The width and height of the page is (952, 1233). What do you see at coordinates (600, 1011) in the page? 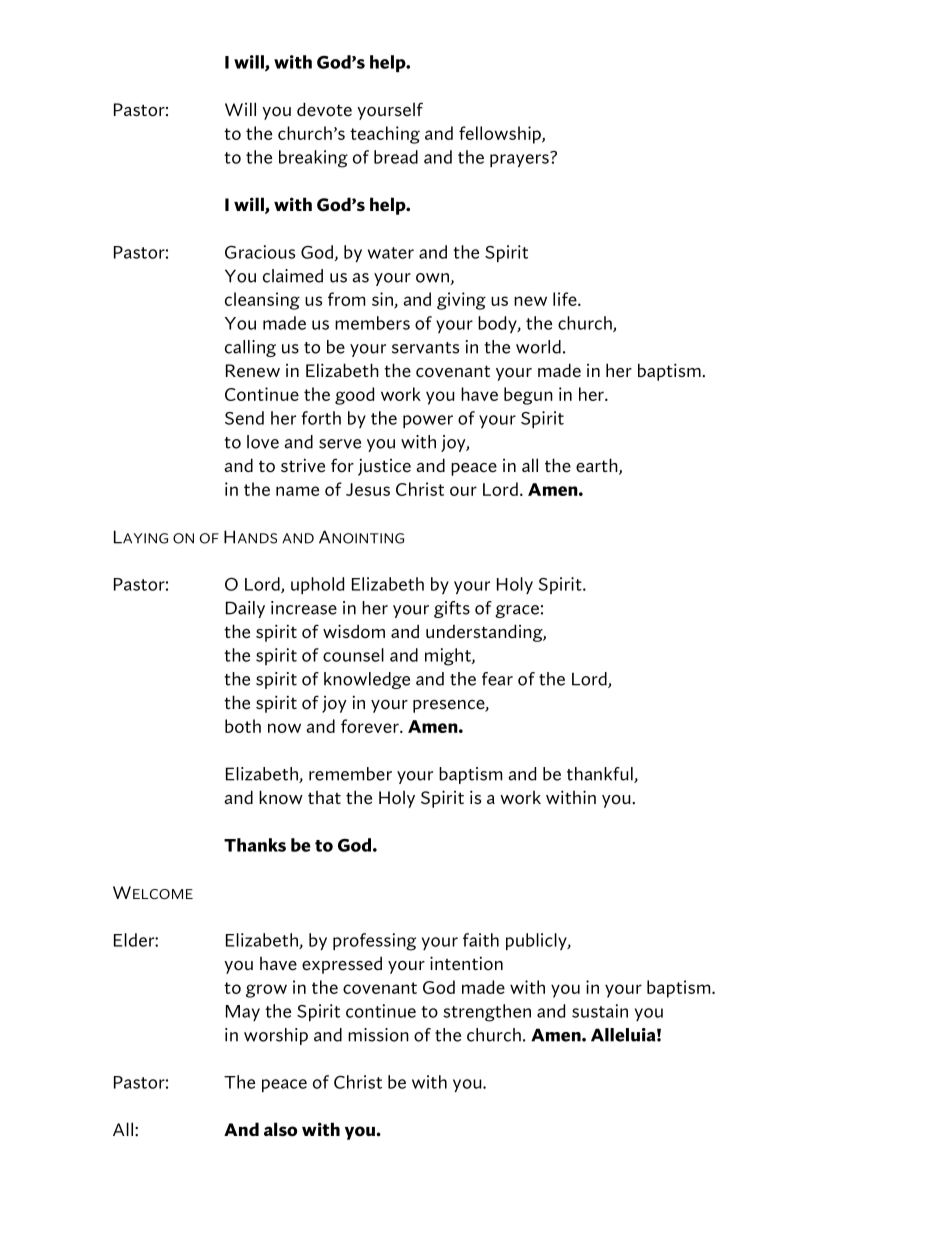
I see `sustain` at bounding box center [600, 1011].
